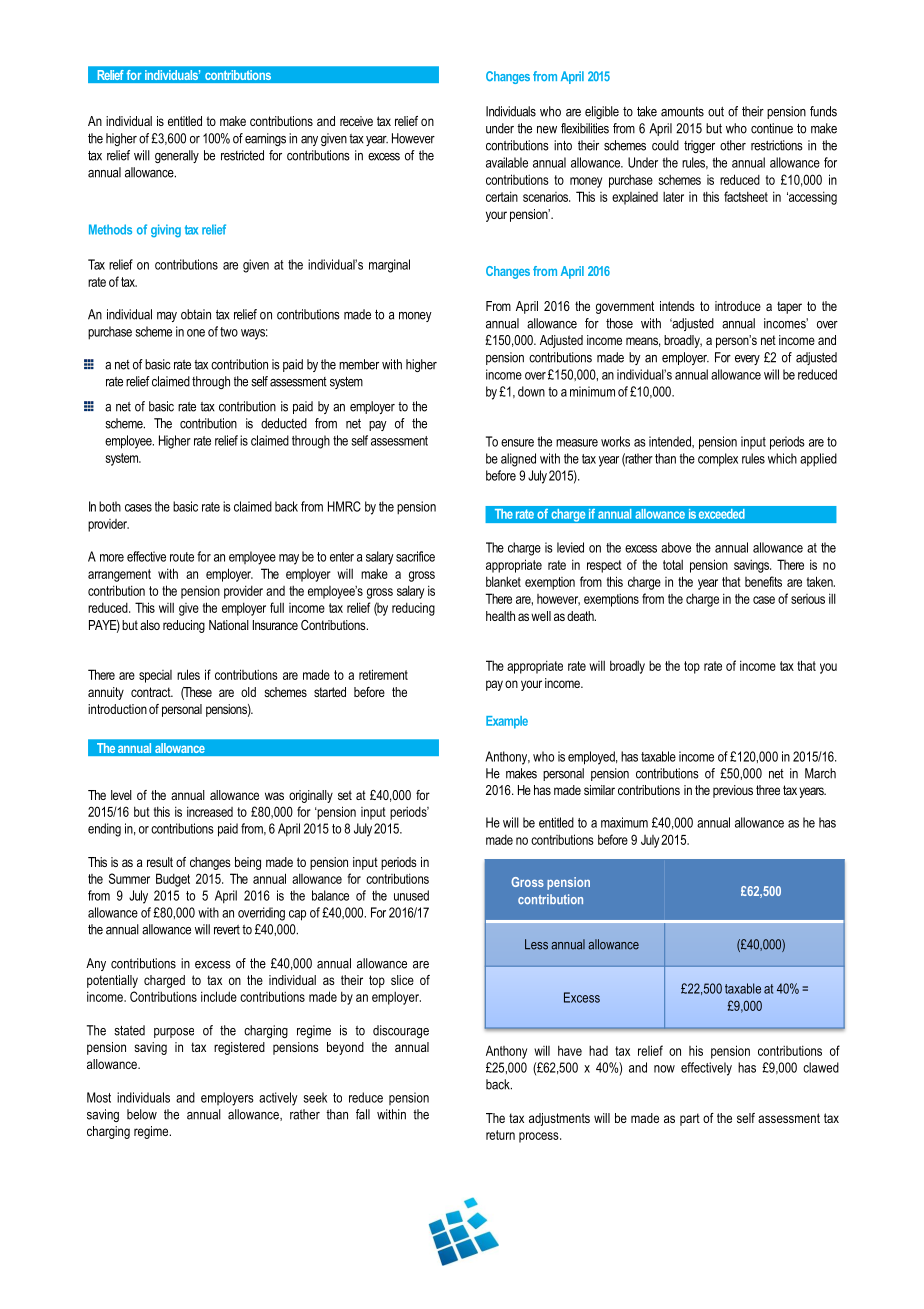  Describe the element at coordinates (500, 1135) in the screenshot. I see `return` at that location.
